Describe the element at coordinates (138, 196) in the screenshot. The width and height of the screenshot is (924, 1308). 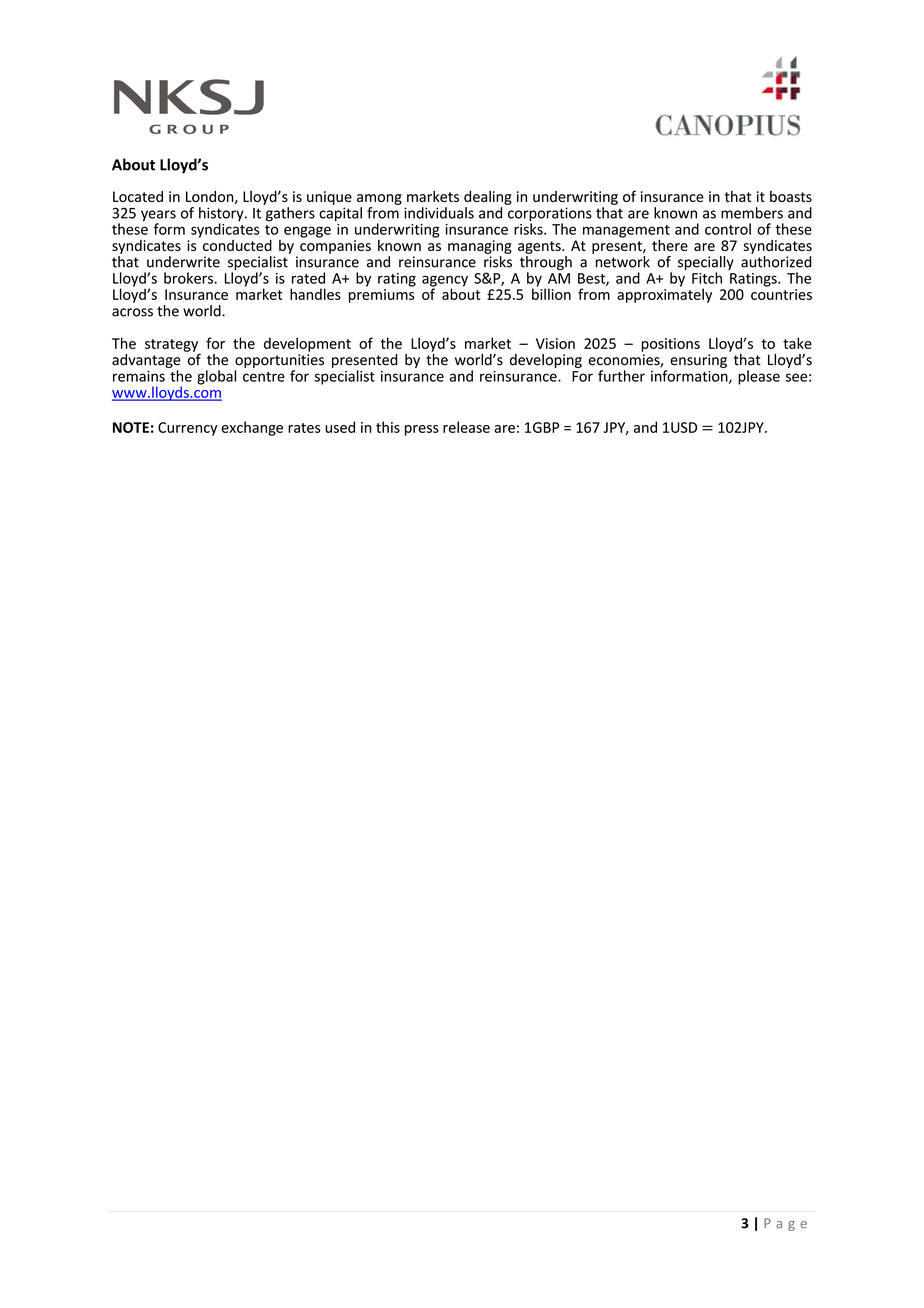
I see `Located` at that location.
